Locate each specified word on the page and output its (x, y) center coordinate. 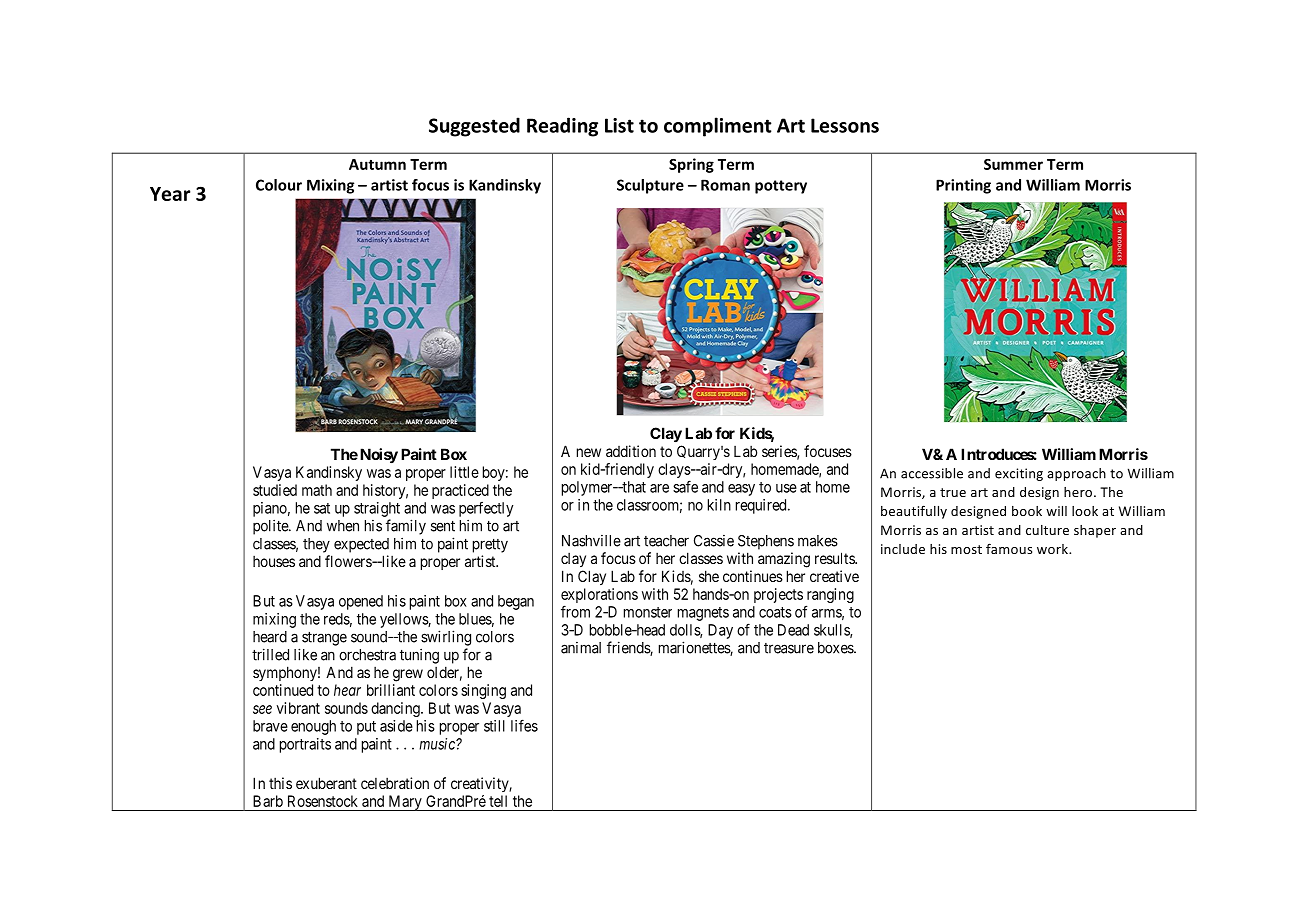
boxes (836, 648)
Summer (1013, 164)
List (619, 125)
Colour (279, 185)
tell (498, 801)
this (280, 783)
